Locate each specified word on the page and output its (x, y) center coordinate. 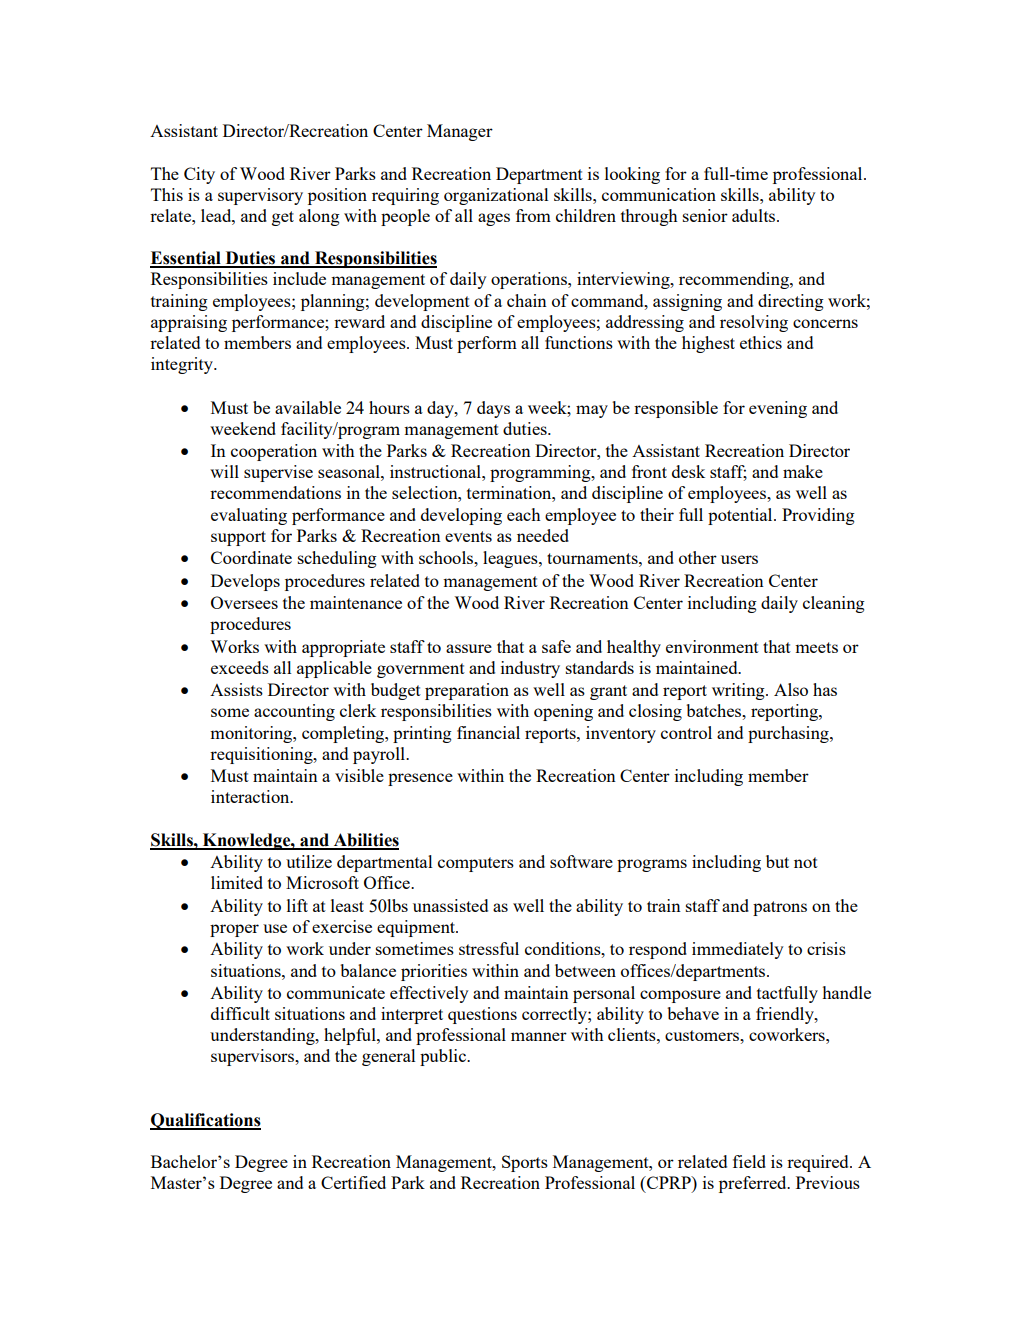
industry (530, 669)
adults (753, 215)
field (749, 1161)
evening (778, 409)
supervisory (260, 196)
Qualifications (205, 1121)
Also (791, 689)
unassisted (450, 905)
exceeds (240, 667)
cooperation (274, 452)
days (493, 409)
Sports (525, 1163)
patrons (780, 908)
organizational (496, 196)
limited (237, 882)
